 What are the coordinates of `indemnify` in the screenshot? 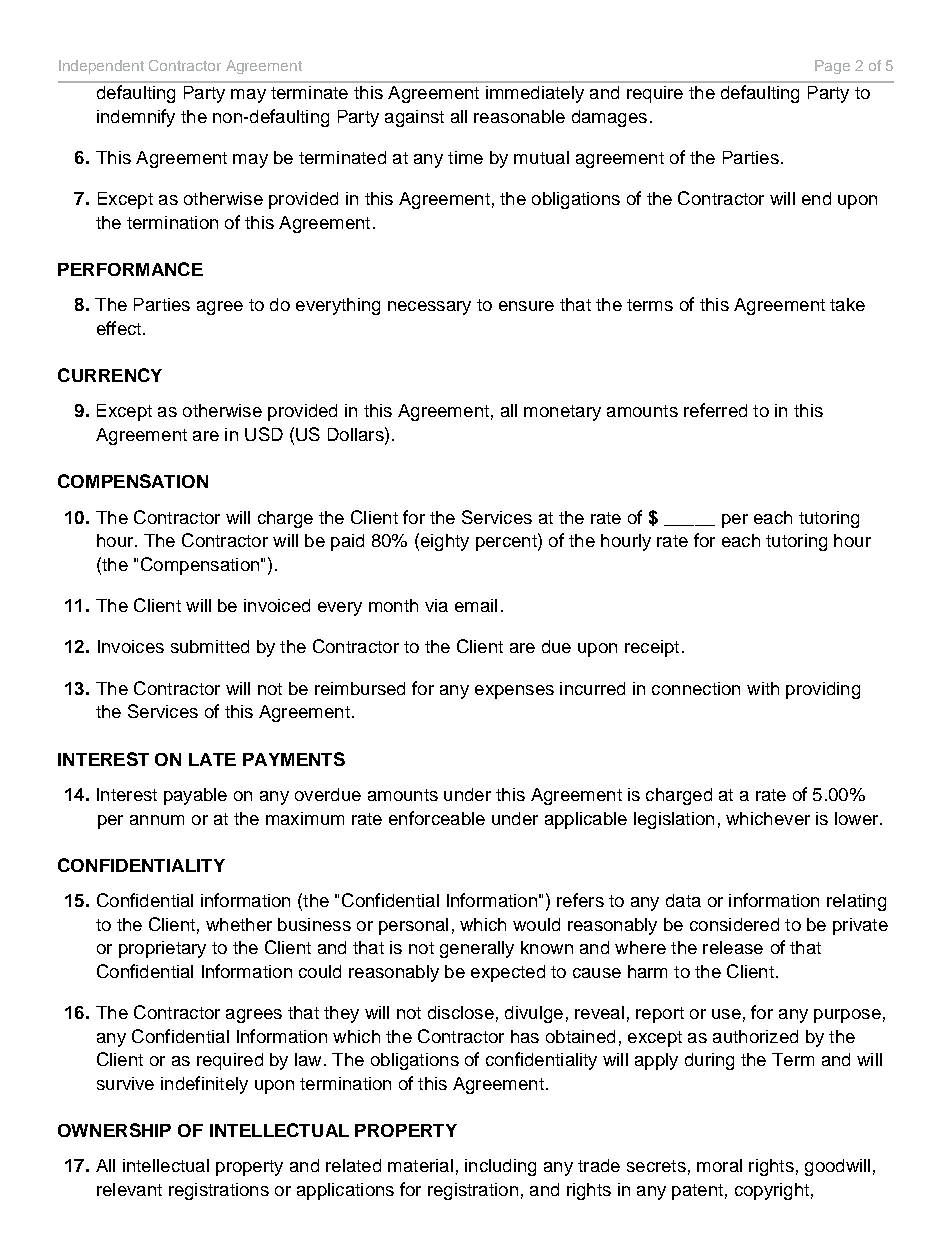 It's located at (136, 118).
